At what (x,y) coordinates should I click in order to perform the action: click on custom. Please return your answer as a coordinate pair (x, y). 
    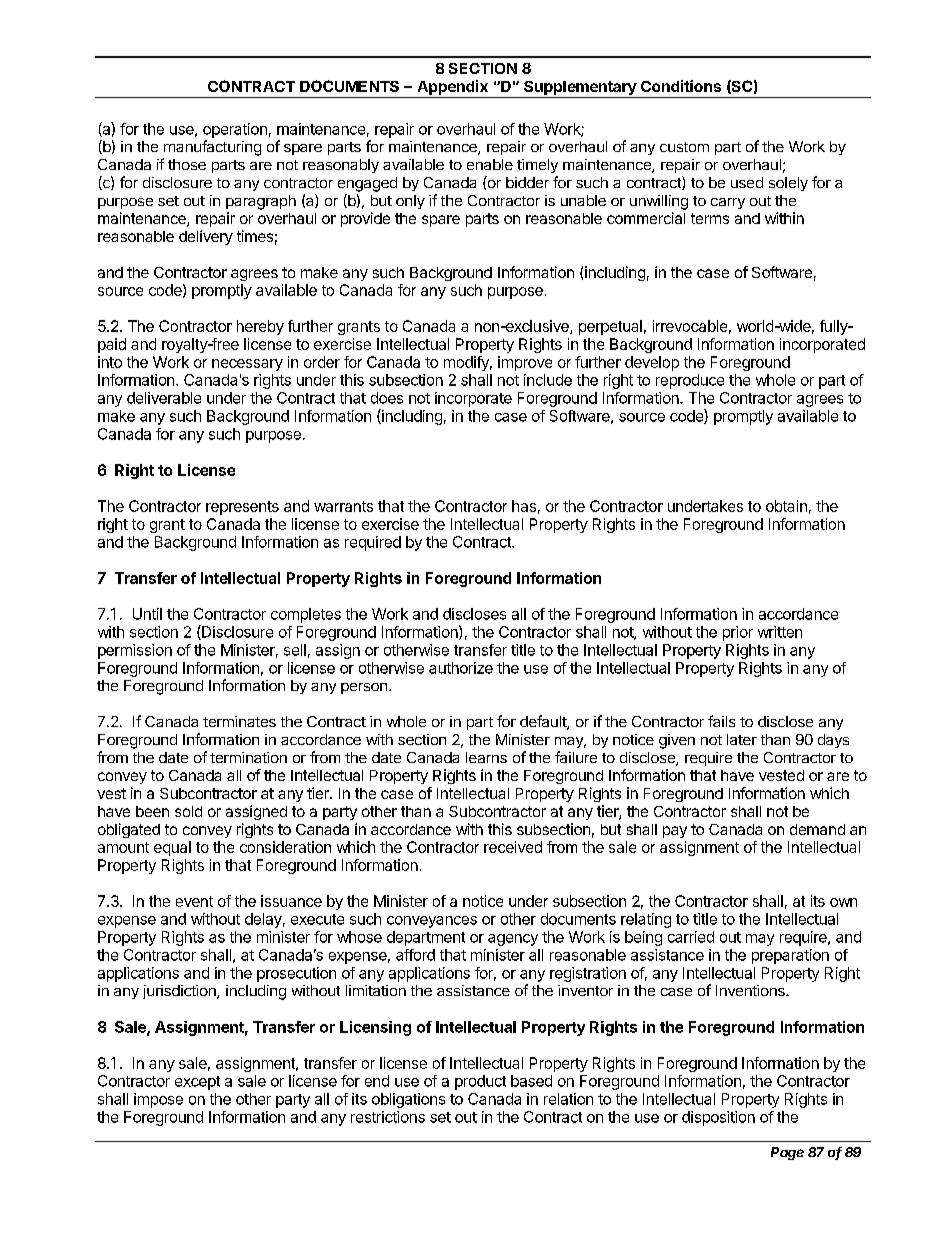
    Looking at the image, I should click on (684, 147).
